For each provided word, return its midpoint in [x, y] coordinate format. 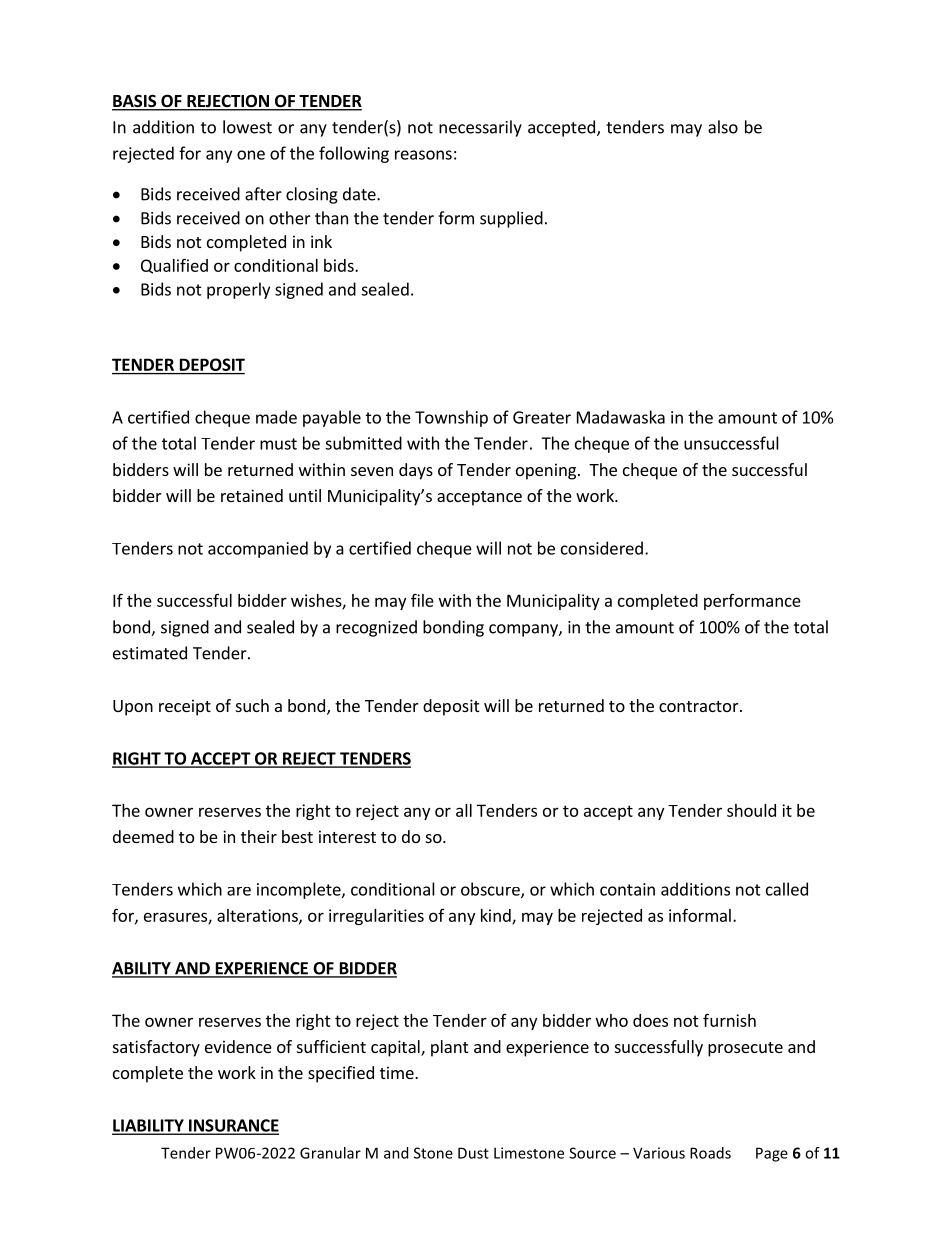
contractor [700, 706]
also [723, 127]
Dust [473, 1153]
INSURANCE [233, 1126]
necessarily [480, 128]
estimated [150, 653]
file [422, 600]
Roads [710, 1153]
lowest [247, 127]
